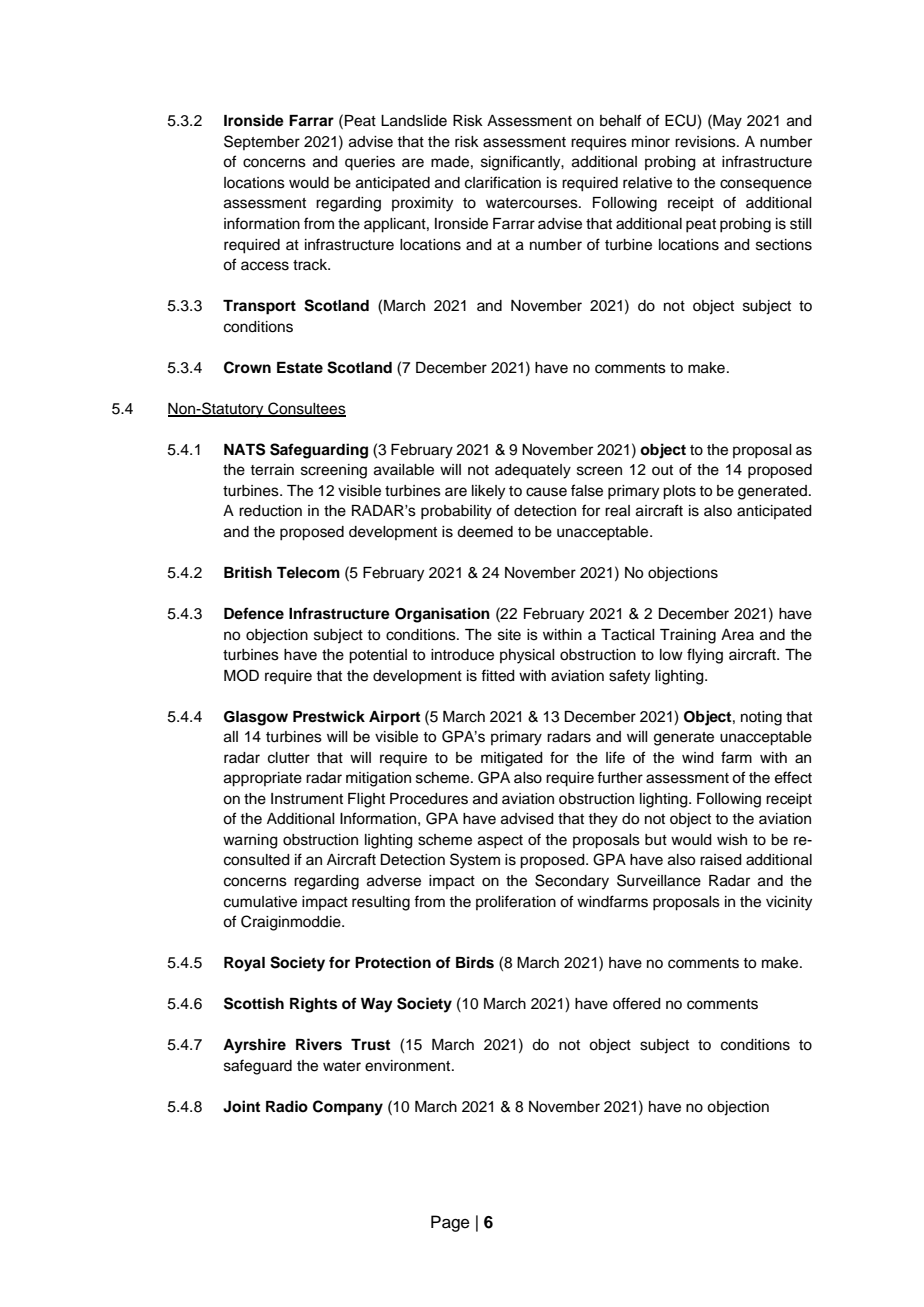  Describe the element at coordinates (706, 142) in the screenshot. I see `revisions` at that location.
